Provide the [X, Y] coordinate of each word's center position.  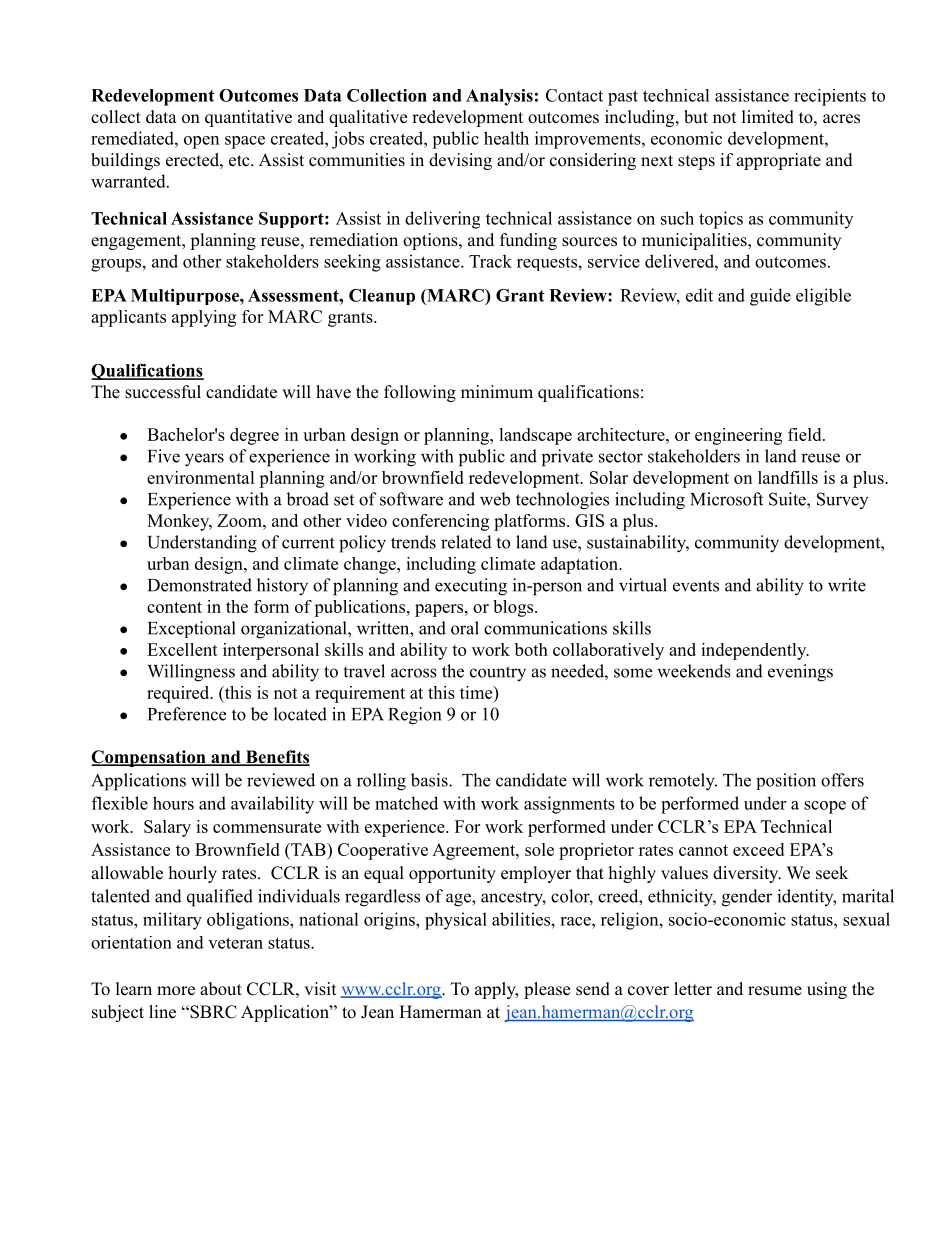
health [506, 138]
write [847, 585]
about [221, 989]
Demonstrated [200, 585]
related [466, 542]
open [201, 142]
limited [768, 117]
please [547, 990]
